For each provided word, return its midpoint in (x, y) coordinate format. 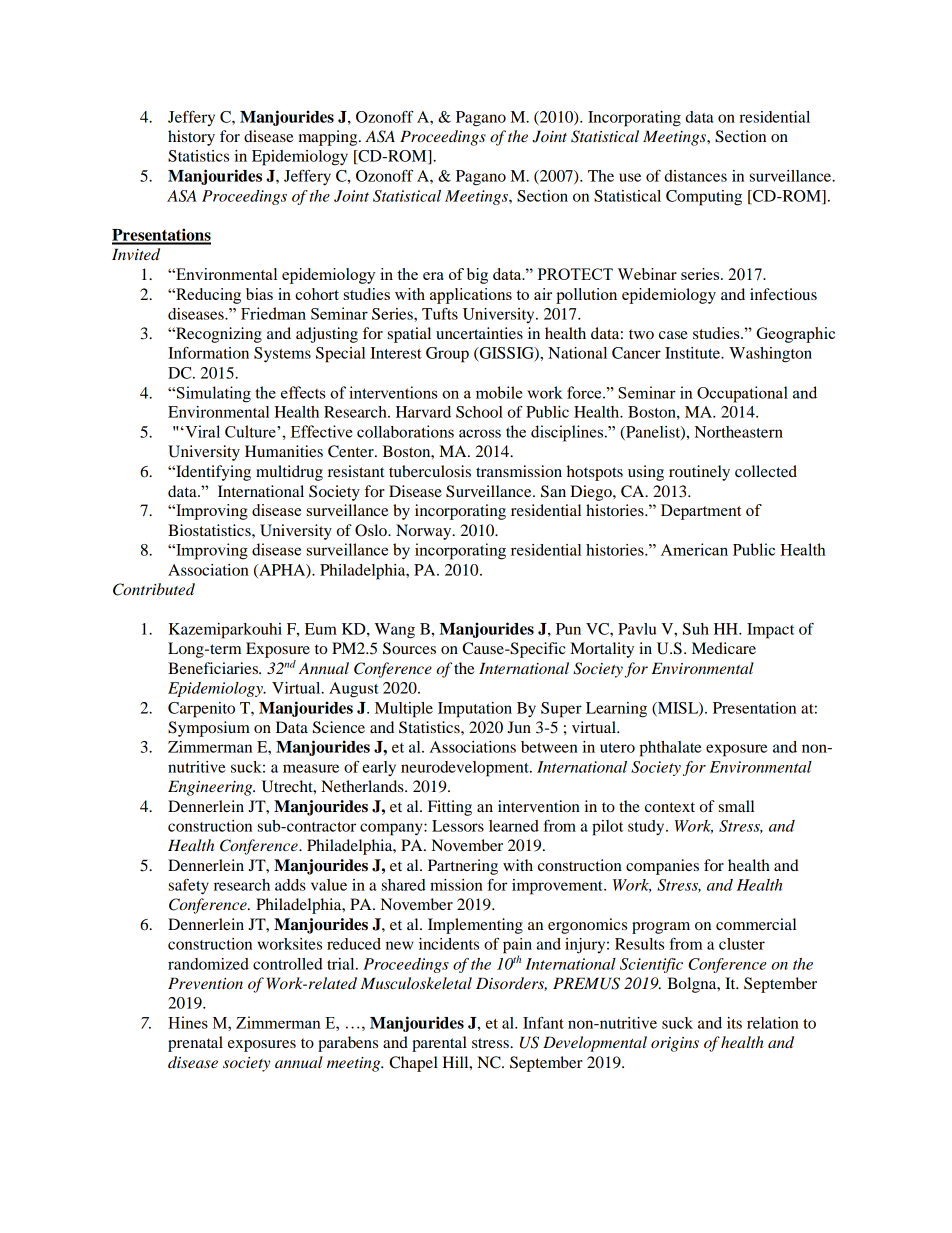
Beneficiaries (214, 668)
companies (662, 867)
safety (189, 887)
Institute (693, 353)
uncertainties (479, 333)
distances (695, 176)
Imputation (475, 710)
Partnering (463, 867)
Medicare (724, 648)
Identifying (212, 473)
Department (701, 512)
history (191, 138)
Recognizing (218, 335)
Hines (188, 1022)
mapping (329, 138)
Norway (425, 532)
